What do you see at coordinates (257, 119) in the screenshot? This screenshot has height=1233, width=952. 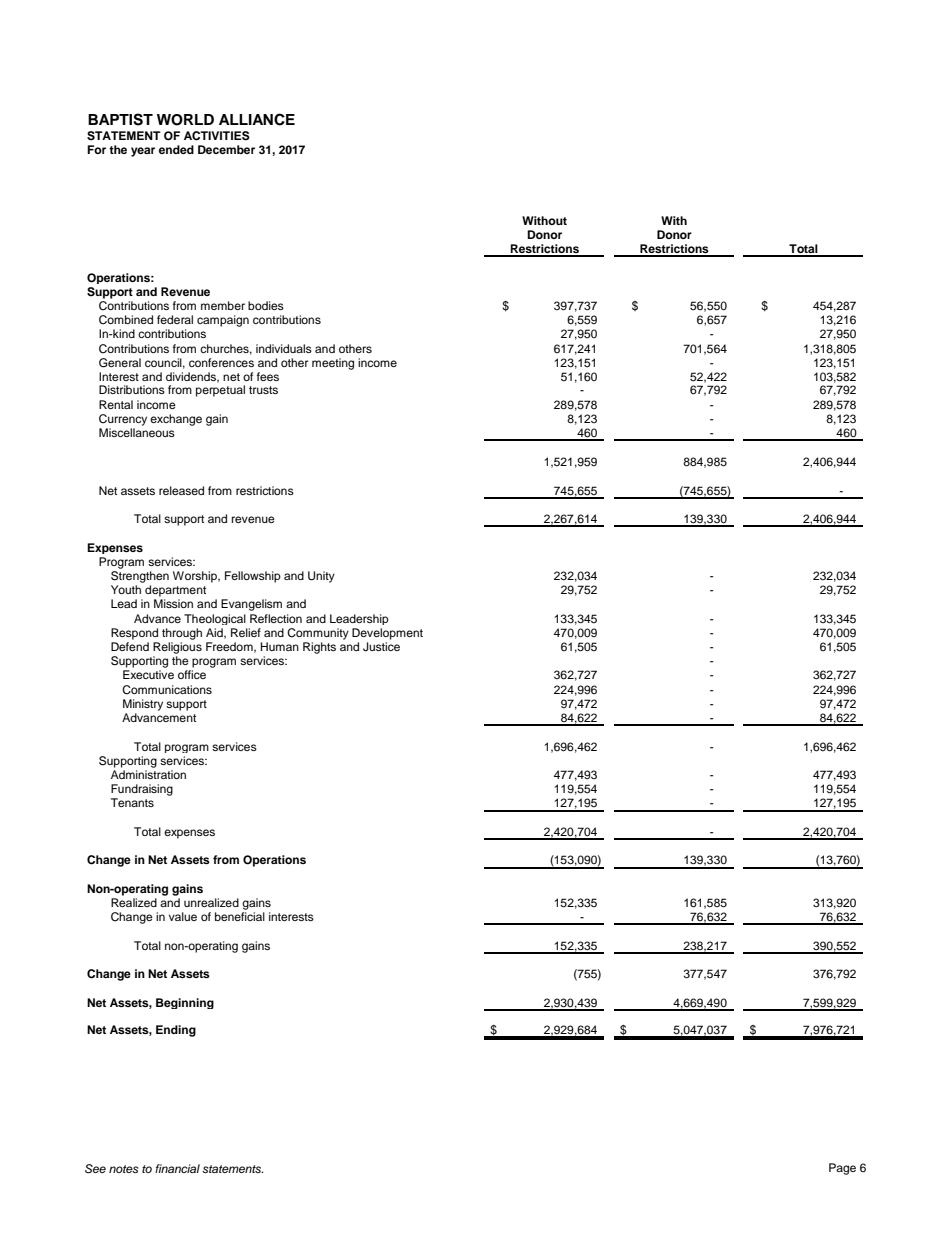 I see `ALLIANCE` at bounding box center [257, 119].
